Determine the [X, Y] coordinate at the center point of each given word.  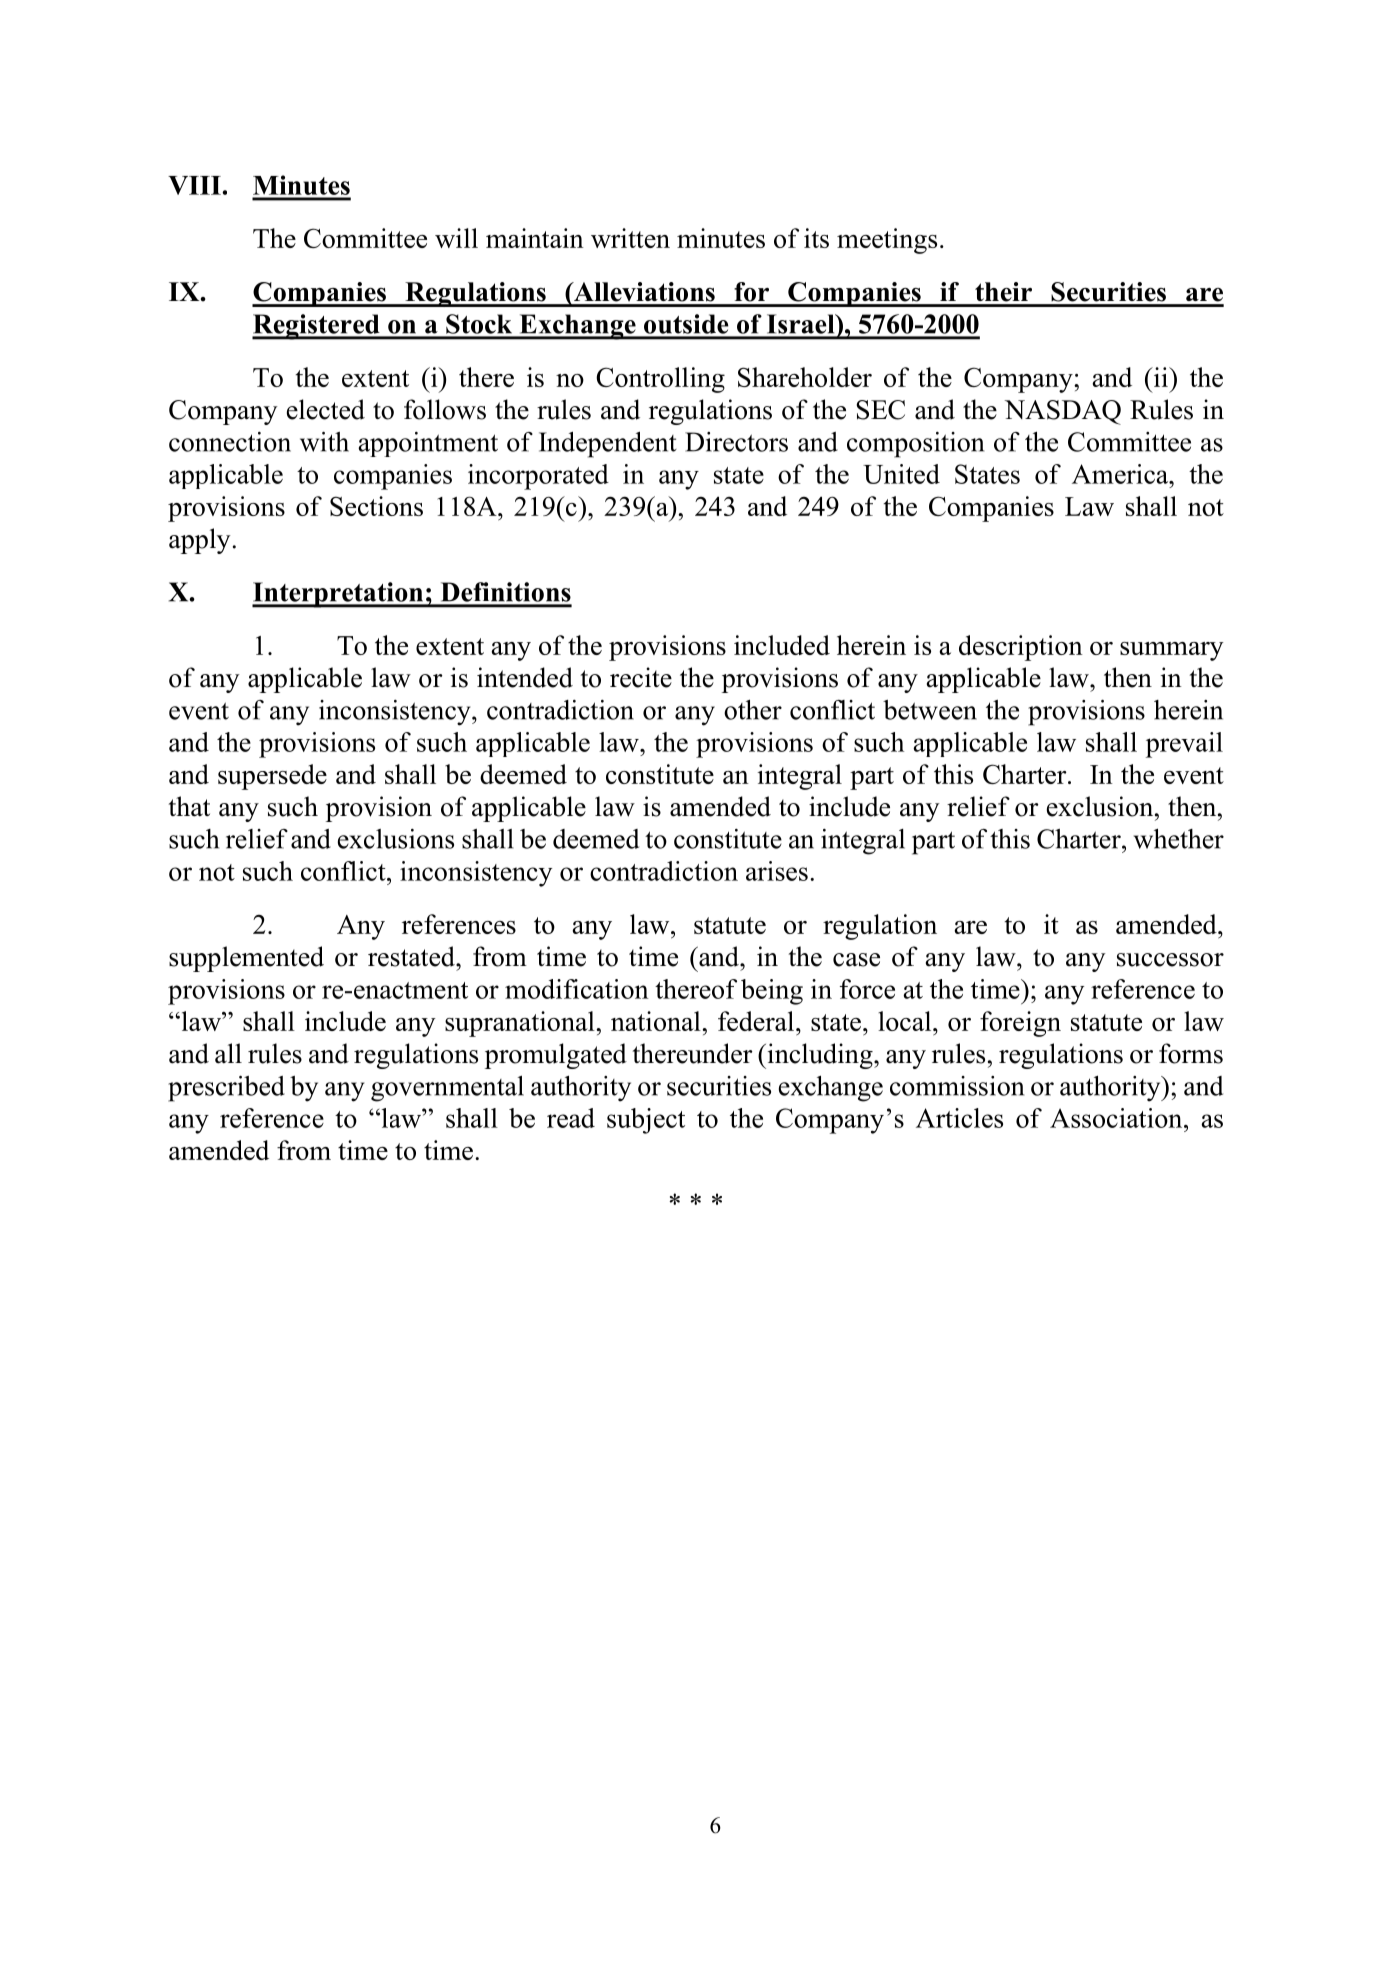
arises [777, 871]
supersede [272, 777]
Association [1117, 1118]
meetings [887, 241]
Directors [736, 442]
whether [1179, 838]
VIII [195, 185]
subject [646, 1121]
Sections [376, 506]
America [1121, 474]
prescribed [226, 1089]
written [630, 238]
